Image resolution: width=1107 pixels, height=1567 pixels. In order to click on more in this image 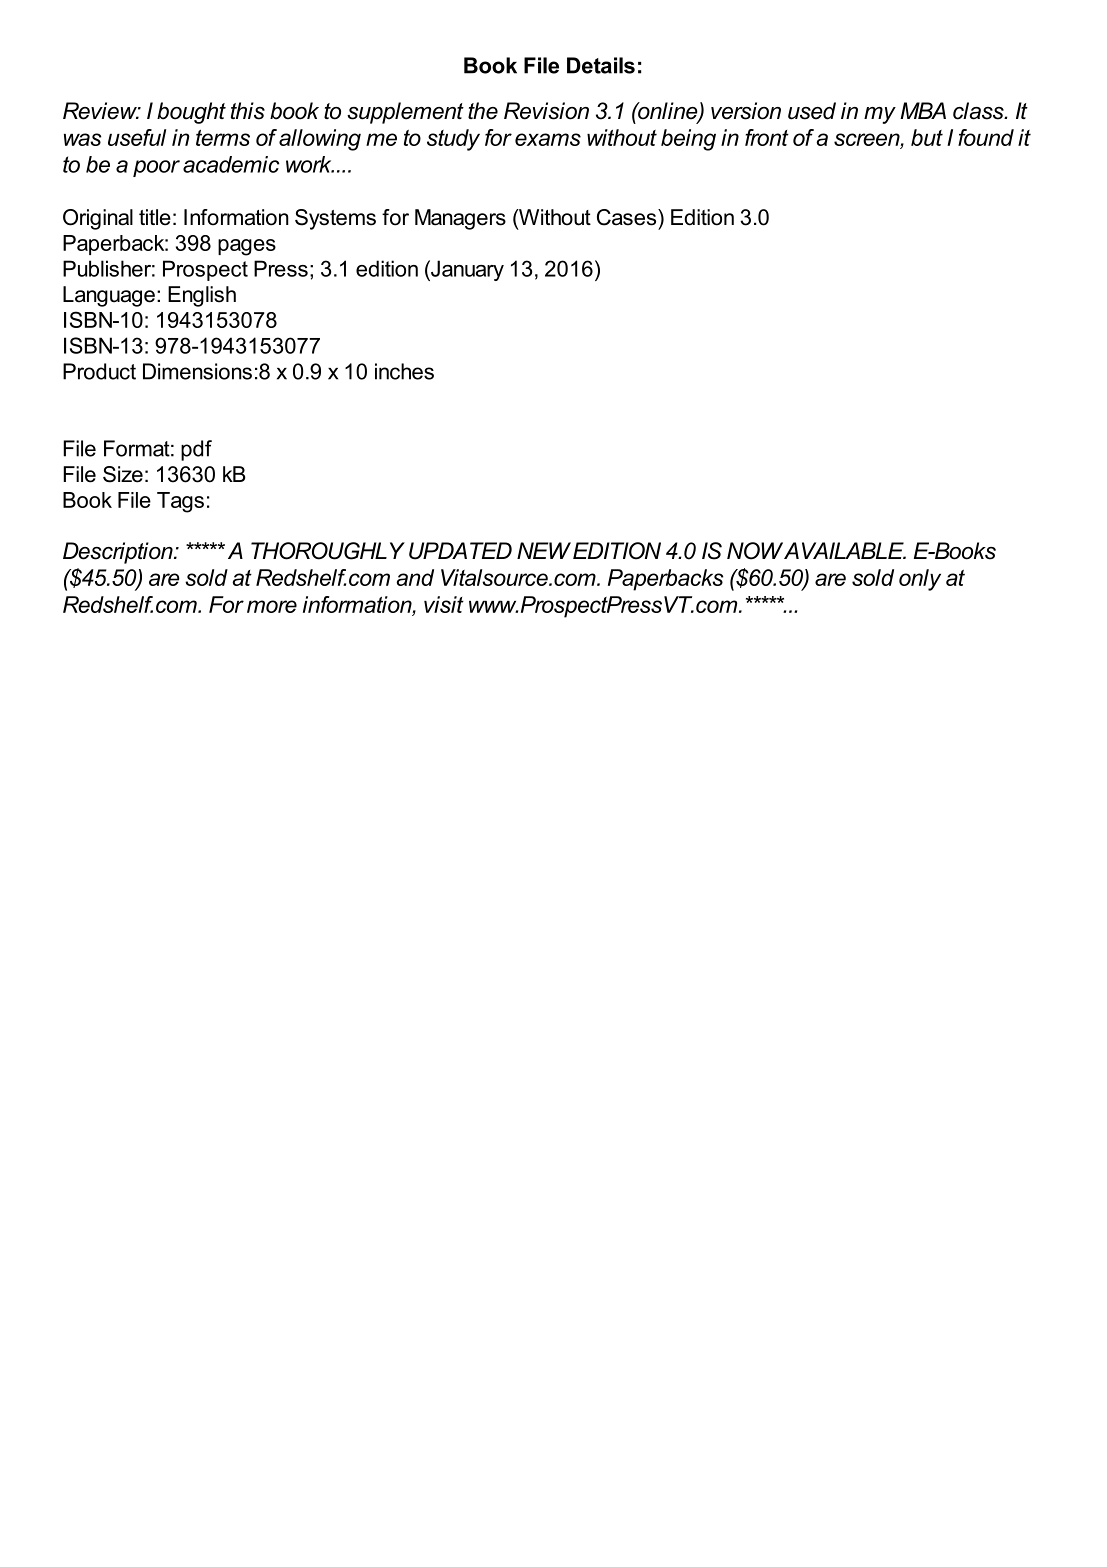, I will do `click(272, 606)`.
